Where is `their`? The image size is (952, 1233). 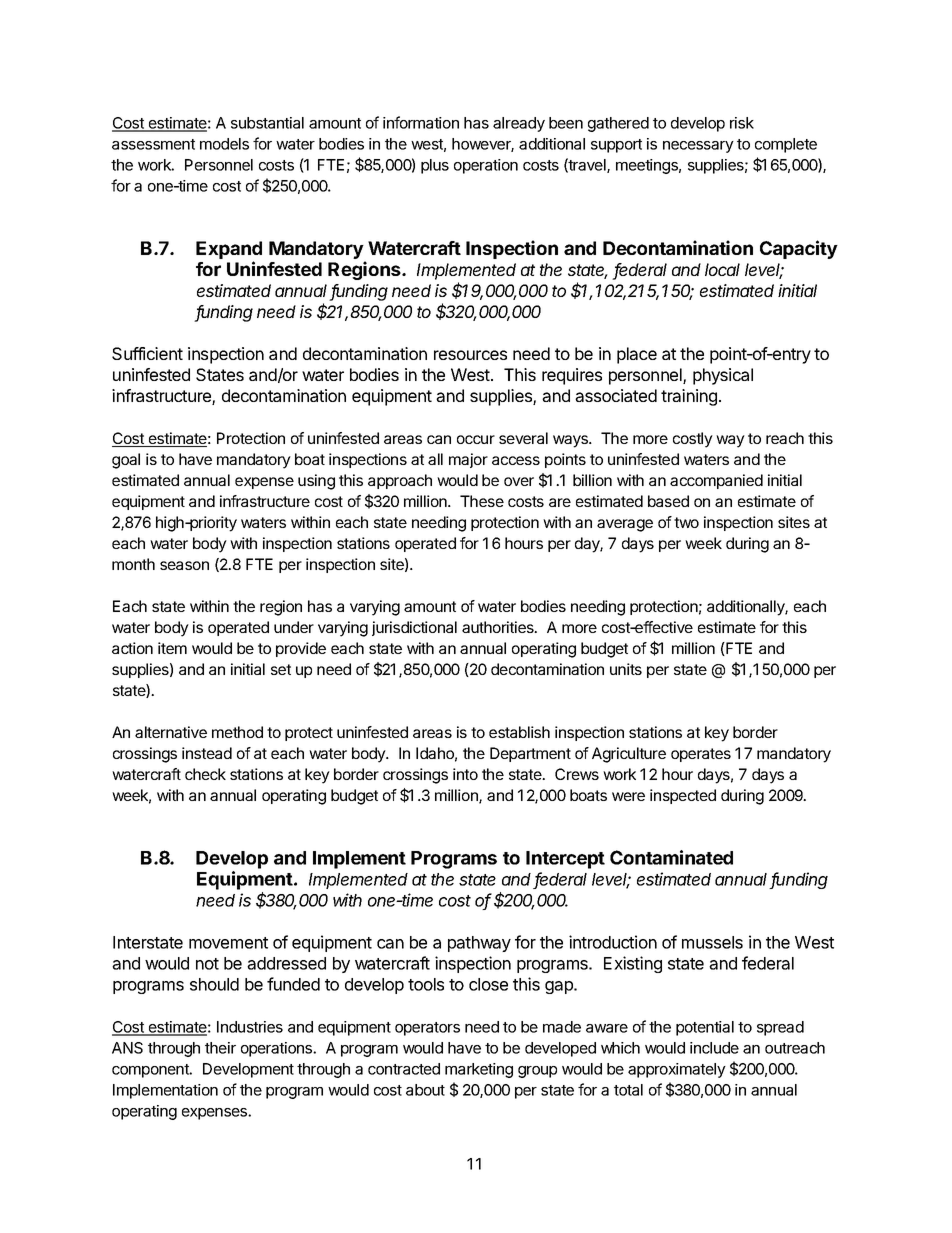
their is located at coordinates (220, 1048).
